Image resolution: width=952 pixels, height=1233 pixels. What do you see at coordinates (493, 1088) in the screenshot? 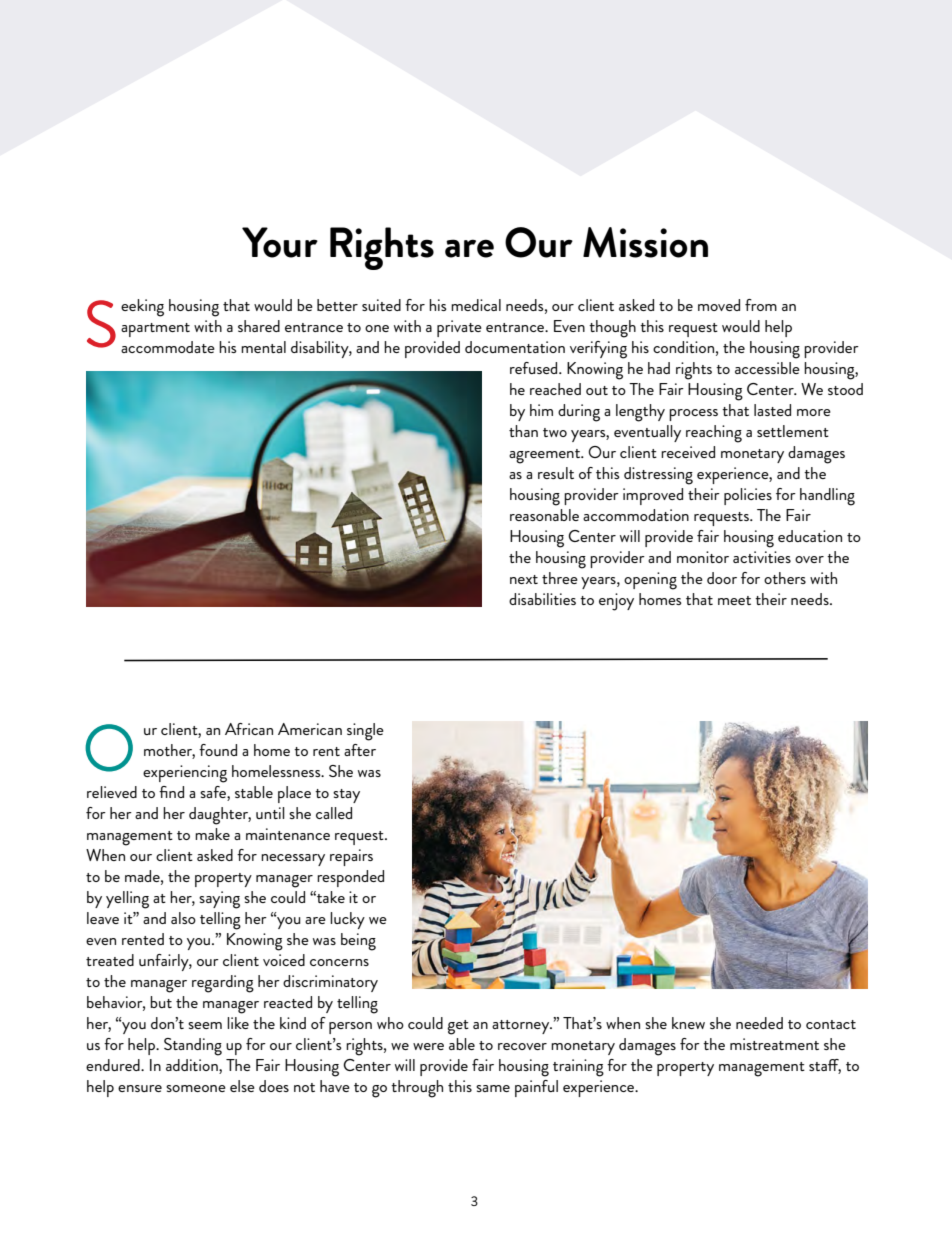
I see `same` at bounding box center [493, 1088].
